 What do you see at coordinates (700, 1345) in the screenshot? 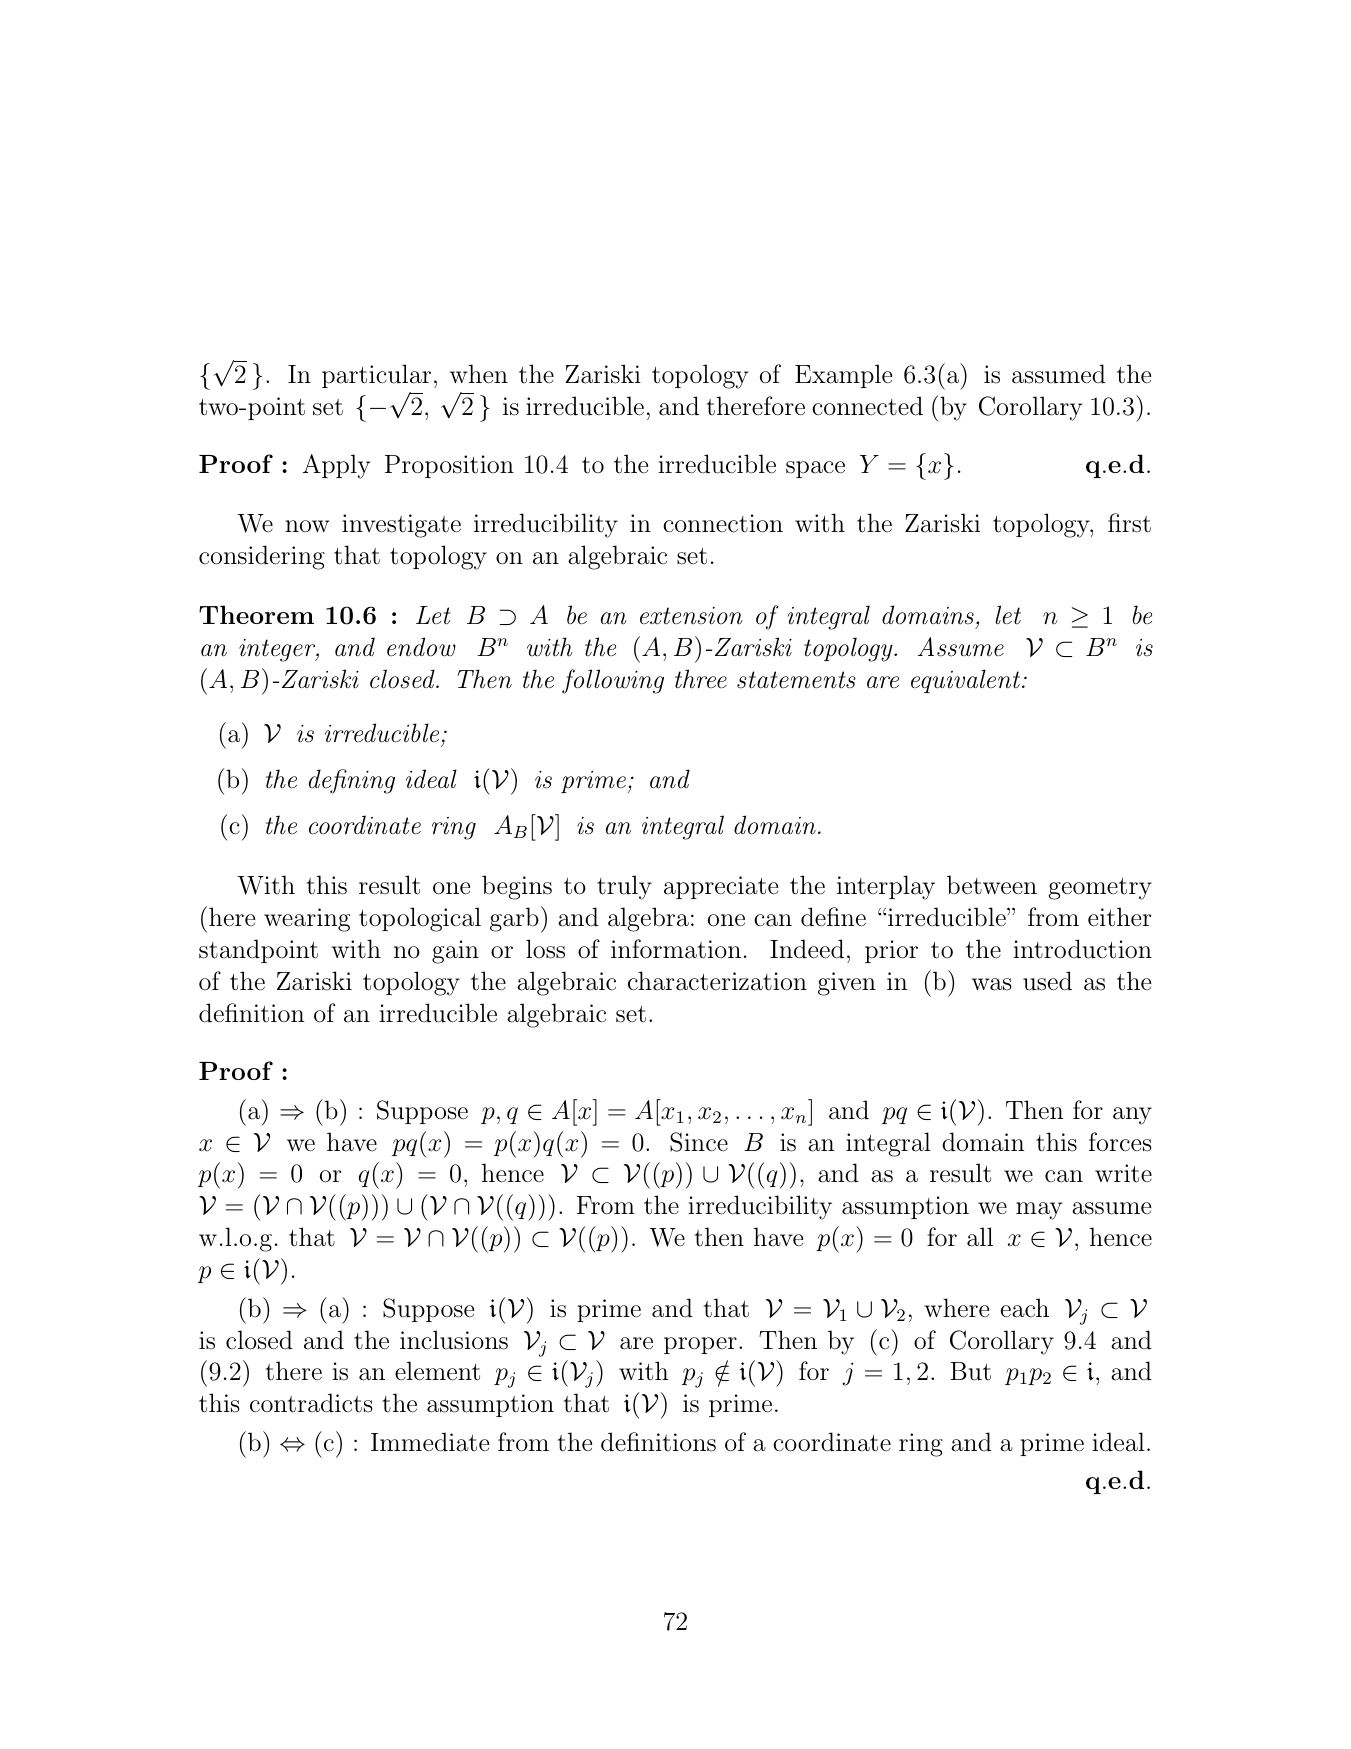
I see `proper` at bounding box center [700, 1345].
